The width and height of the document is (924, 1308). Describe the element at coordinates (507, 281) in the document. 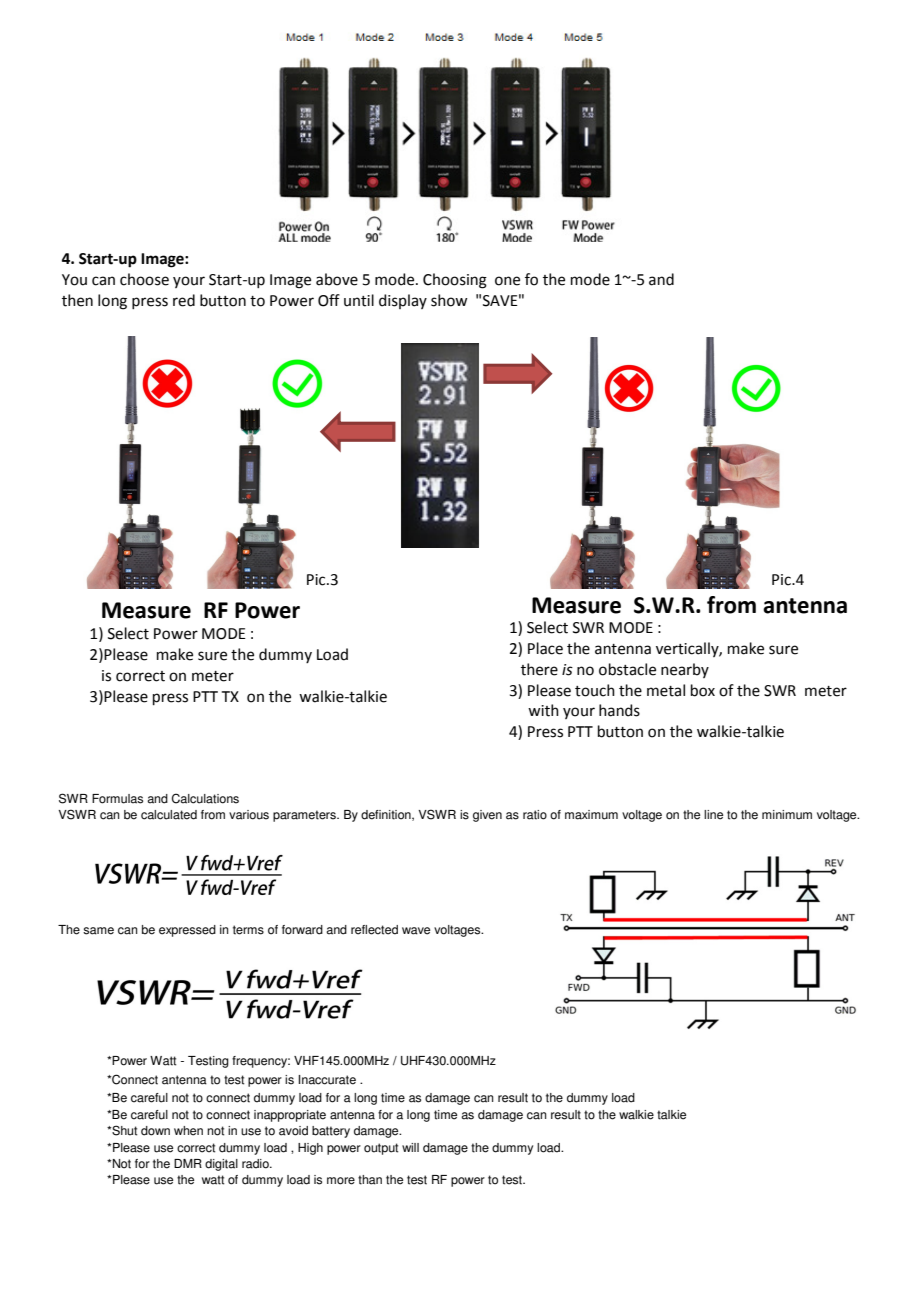

I see `one` at that location.
